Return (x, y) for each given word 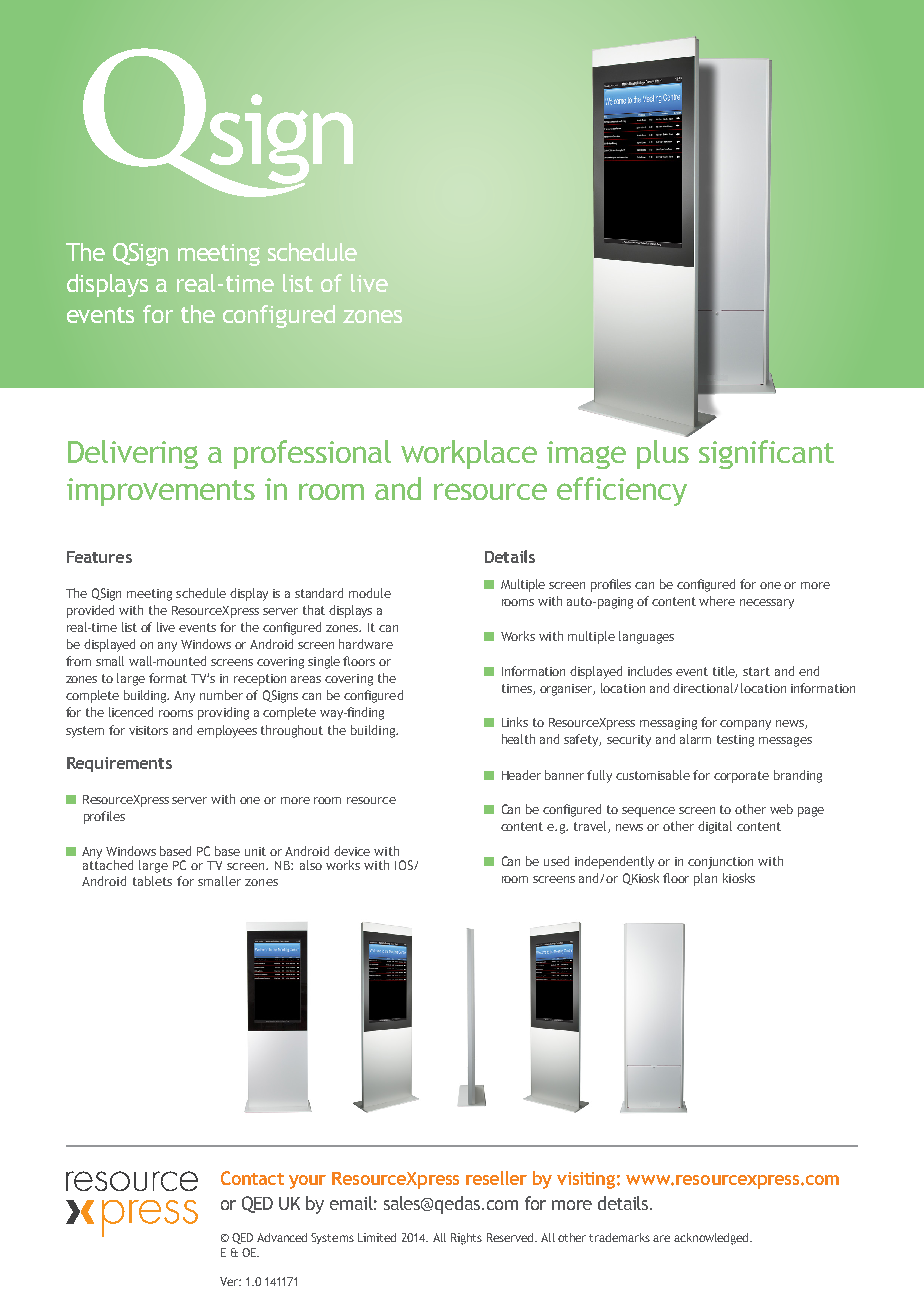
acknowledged (712, 1239)
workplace (469, 454)
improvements (161, 492)
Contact (252, 1178)
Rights (466, 1239)
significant (766, 454)
